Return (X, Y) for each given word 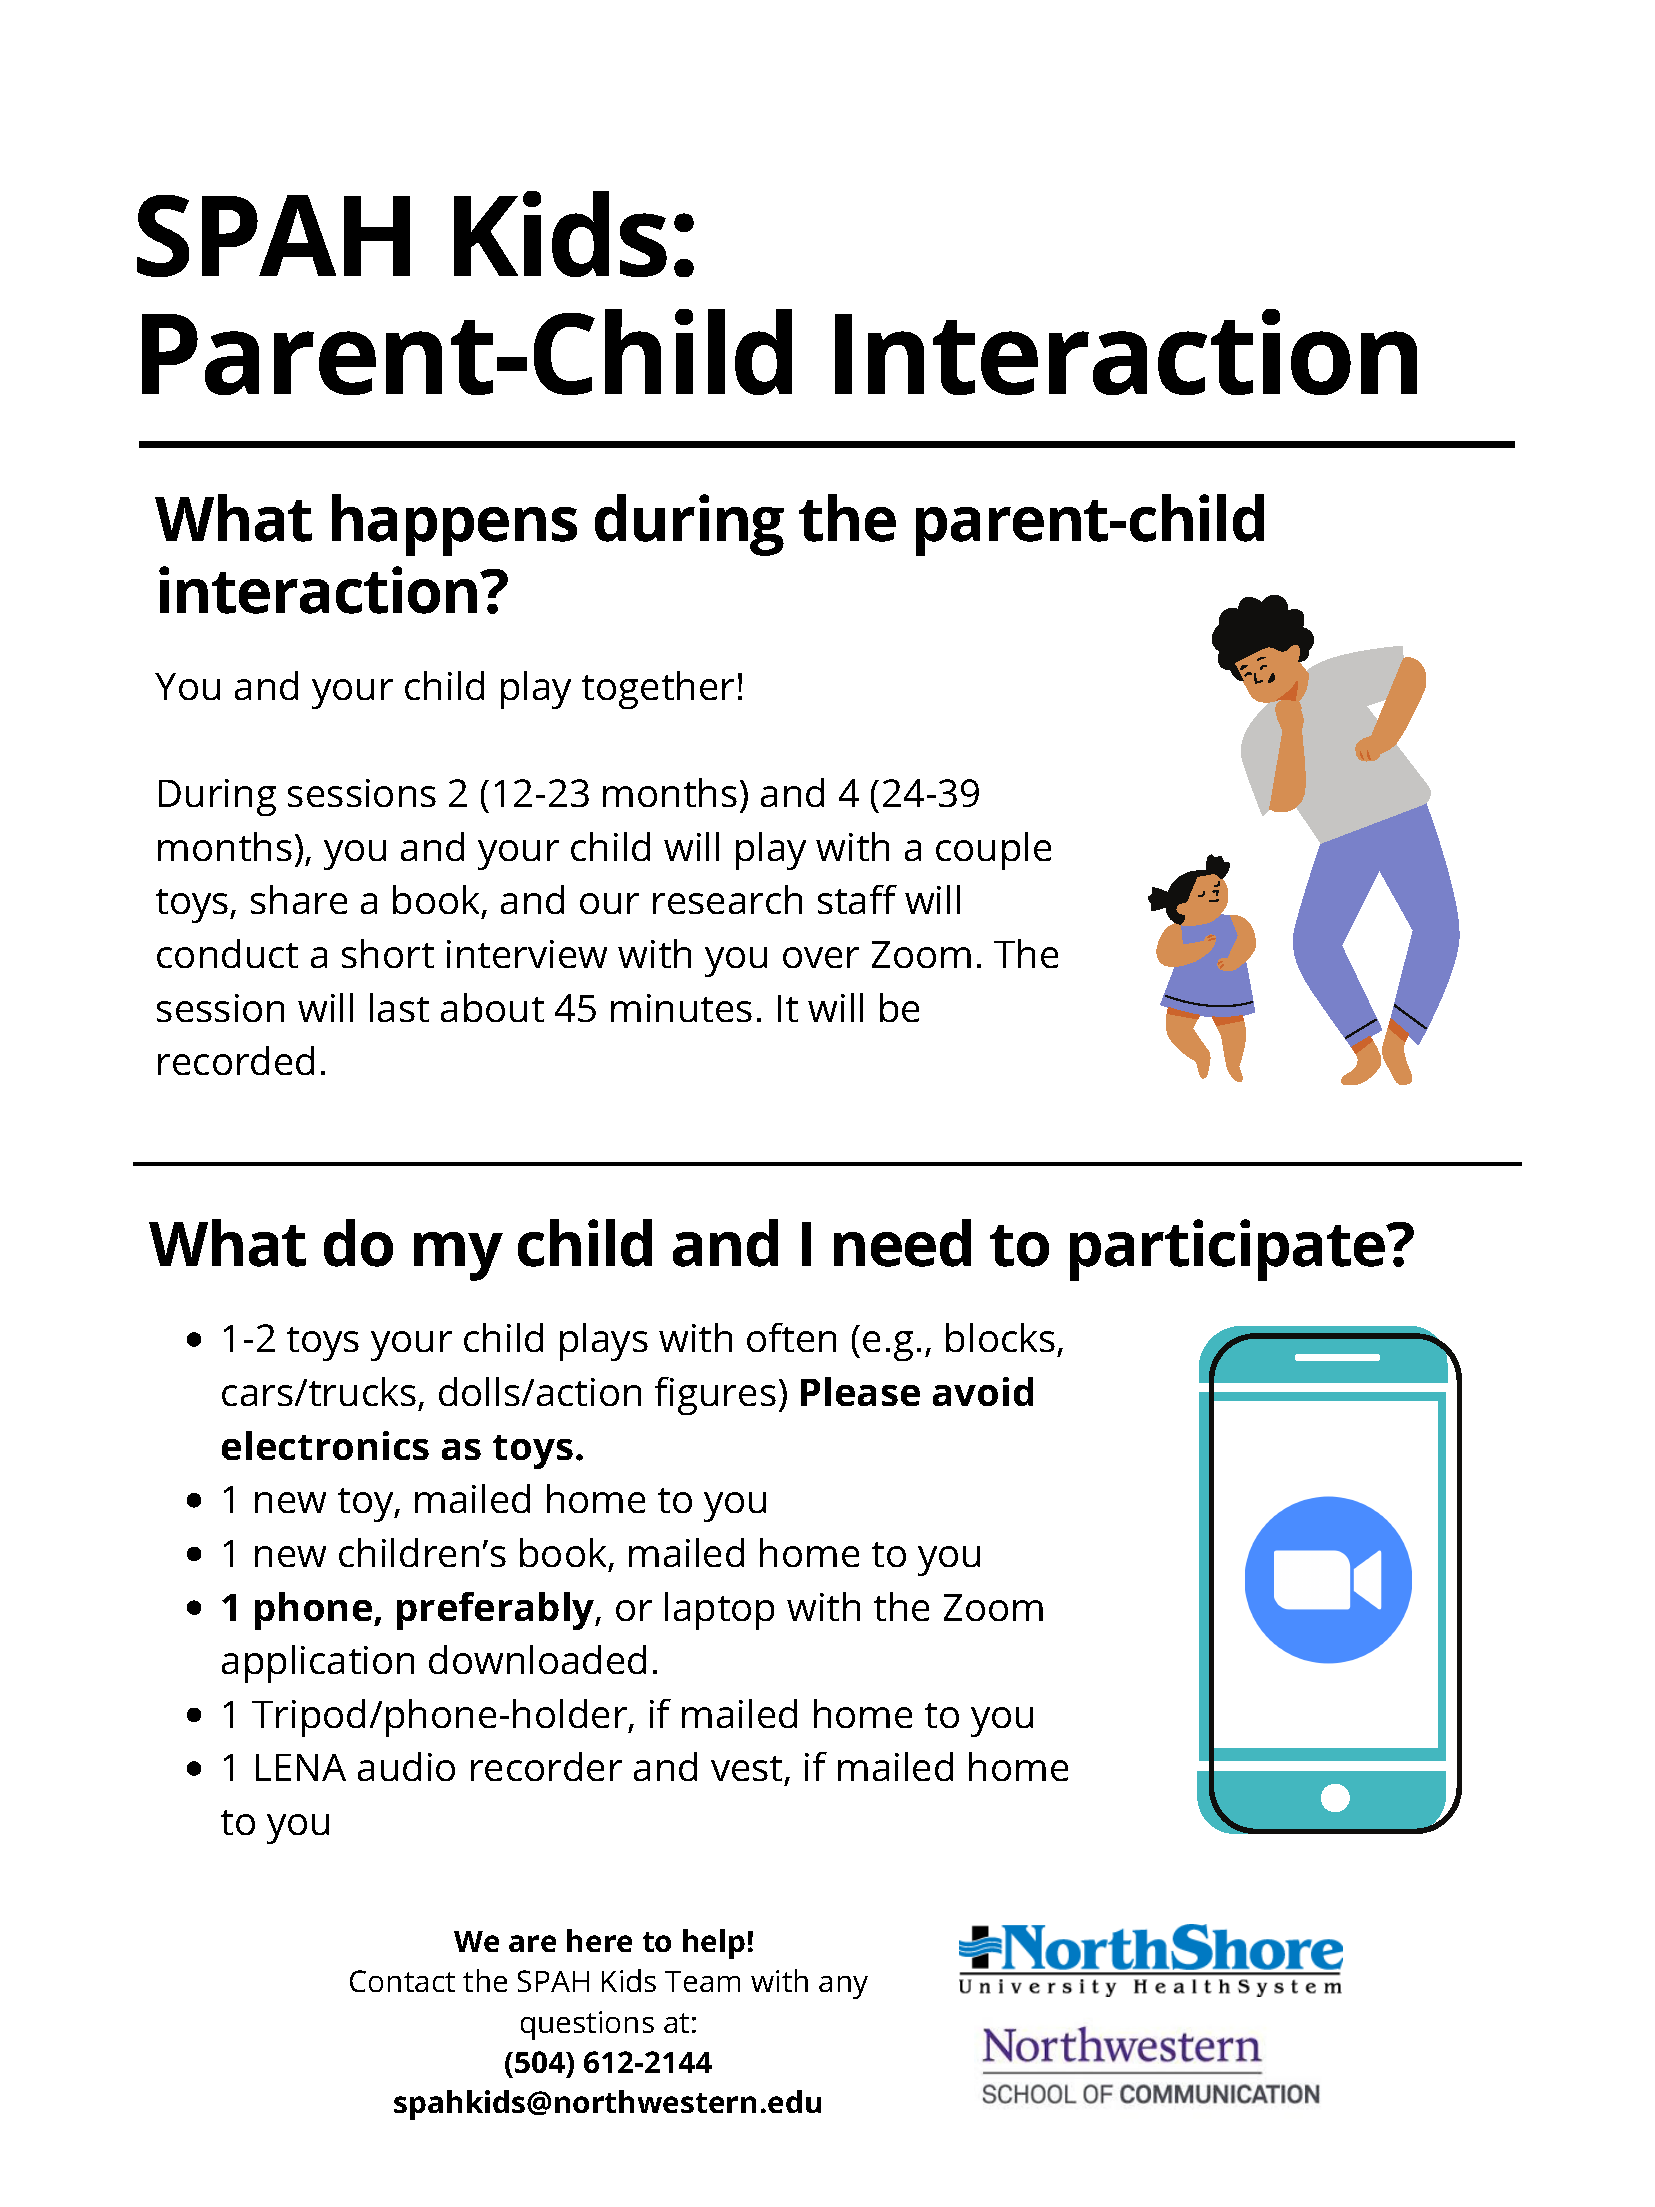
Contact (402, 1981)
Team (702, 1981)
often (791, 1337)
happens (454, 525)
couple (993, 851)
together (658, 690)
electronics (325, 1445)
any (843, 1987)
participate (1229, 1250)
